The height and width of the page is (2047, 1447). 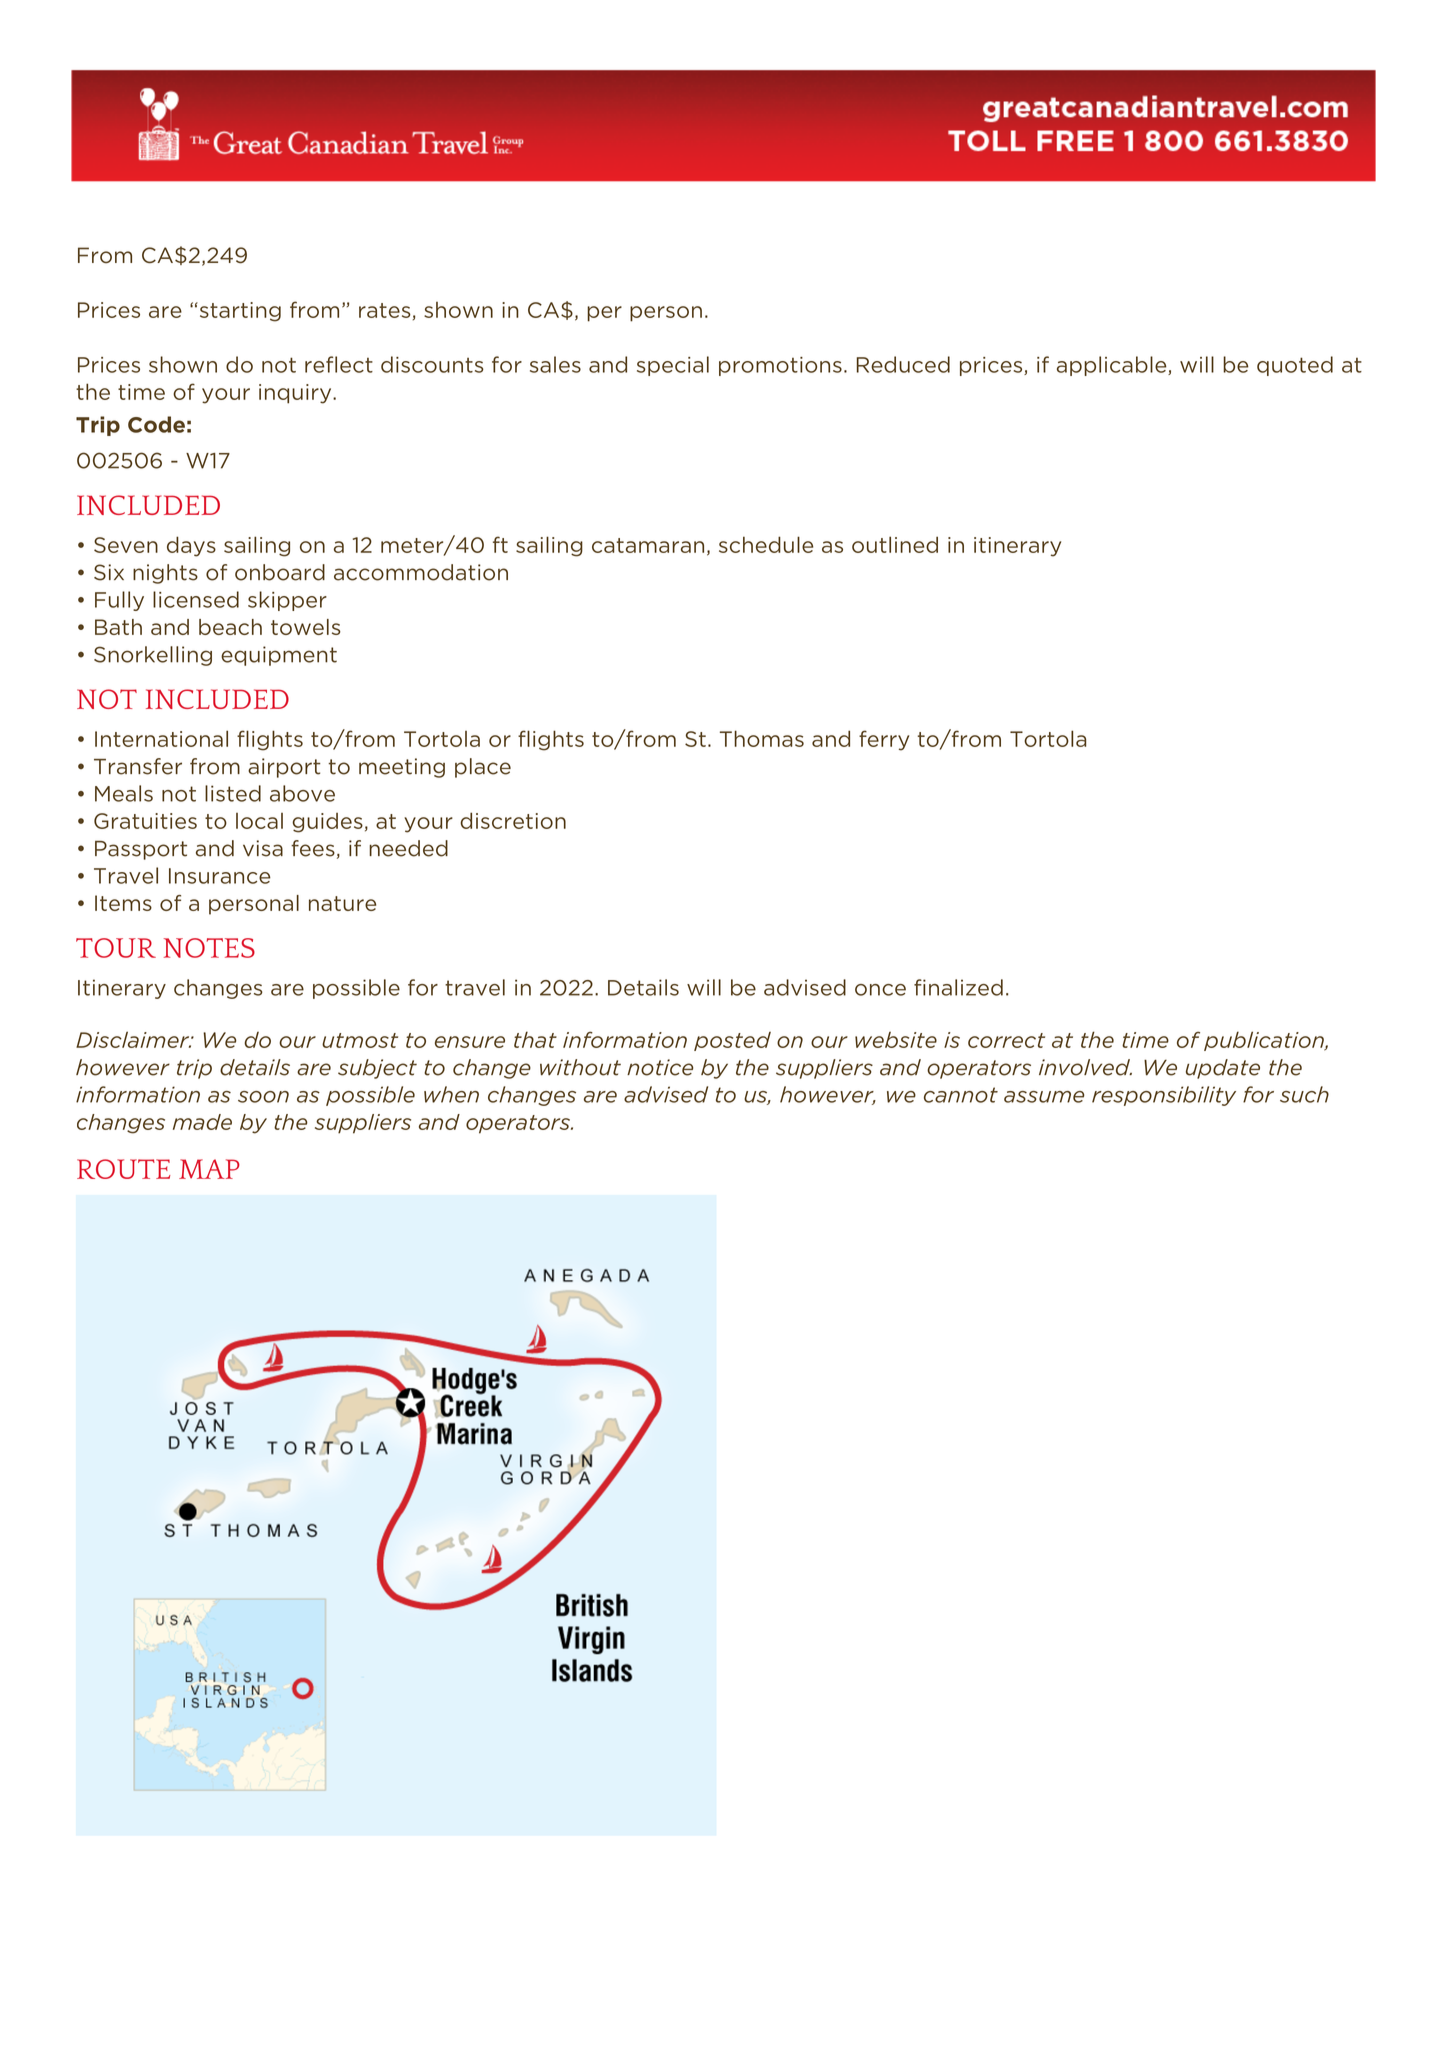 I want to click on catamaran, so click(x=648, y=545).
